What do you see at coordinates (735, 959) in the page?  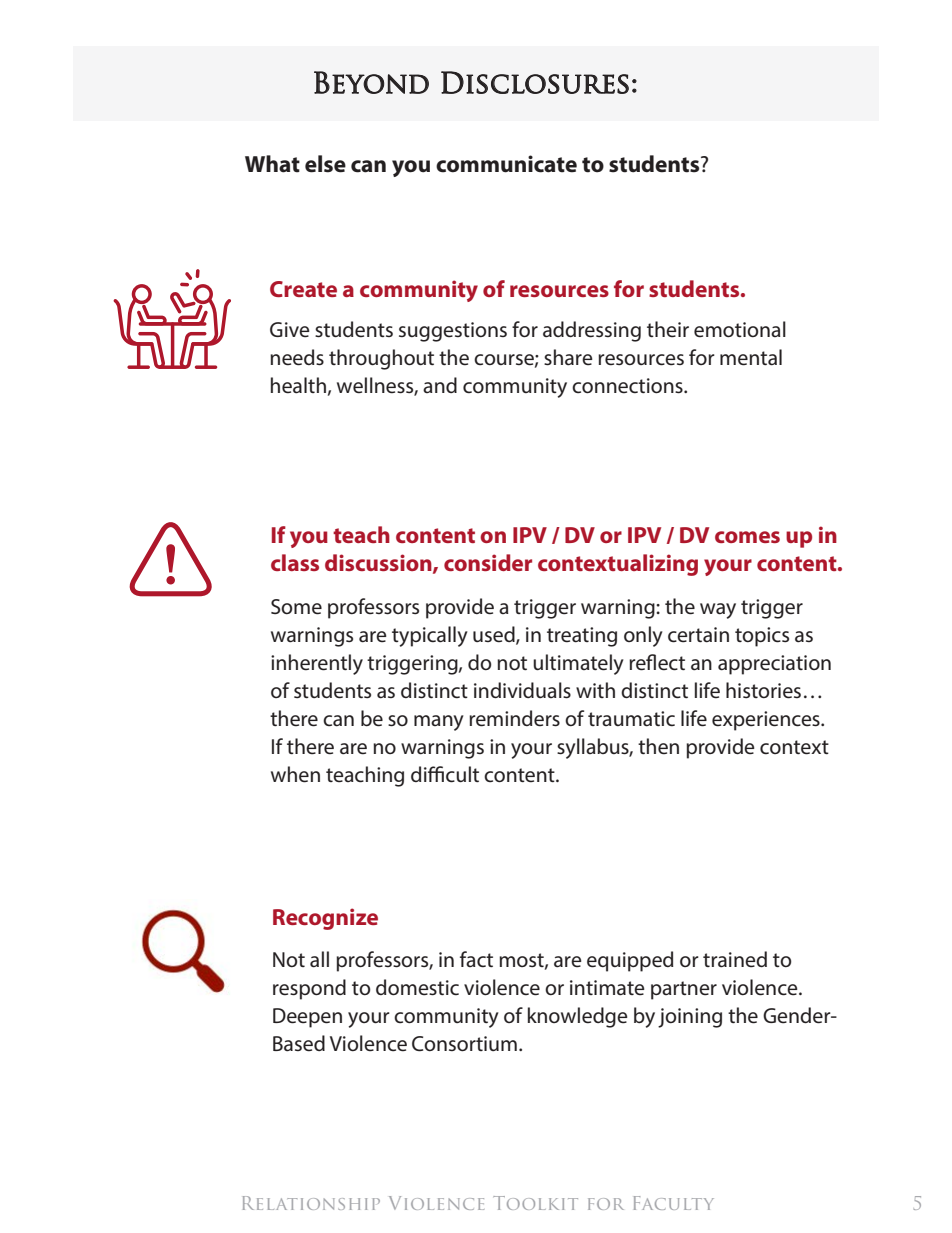 I see `trained` at bounding box center [735, 959].
